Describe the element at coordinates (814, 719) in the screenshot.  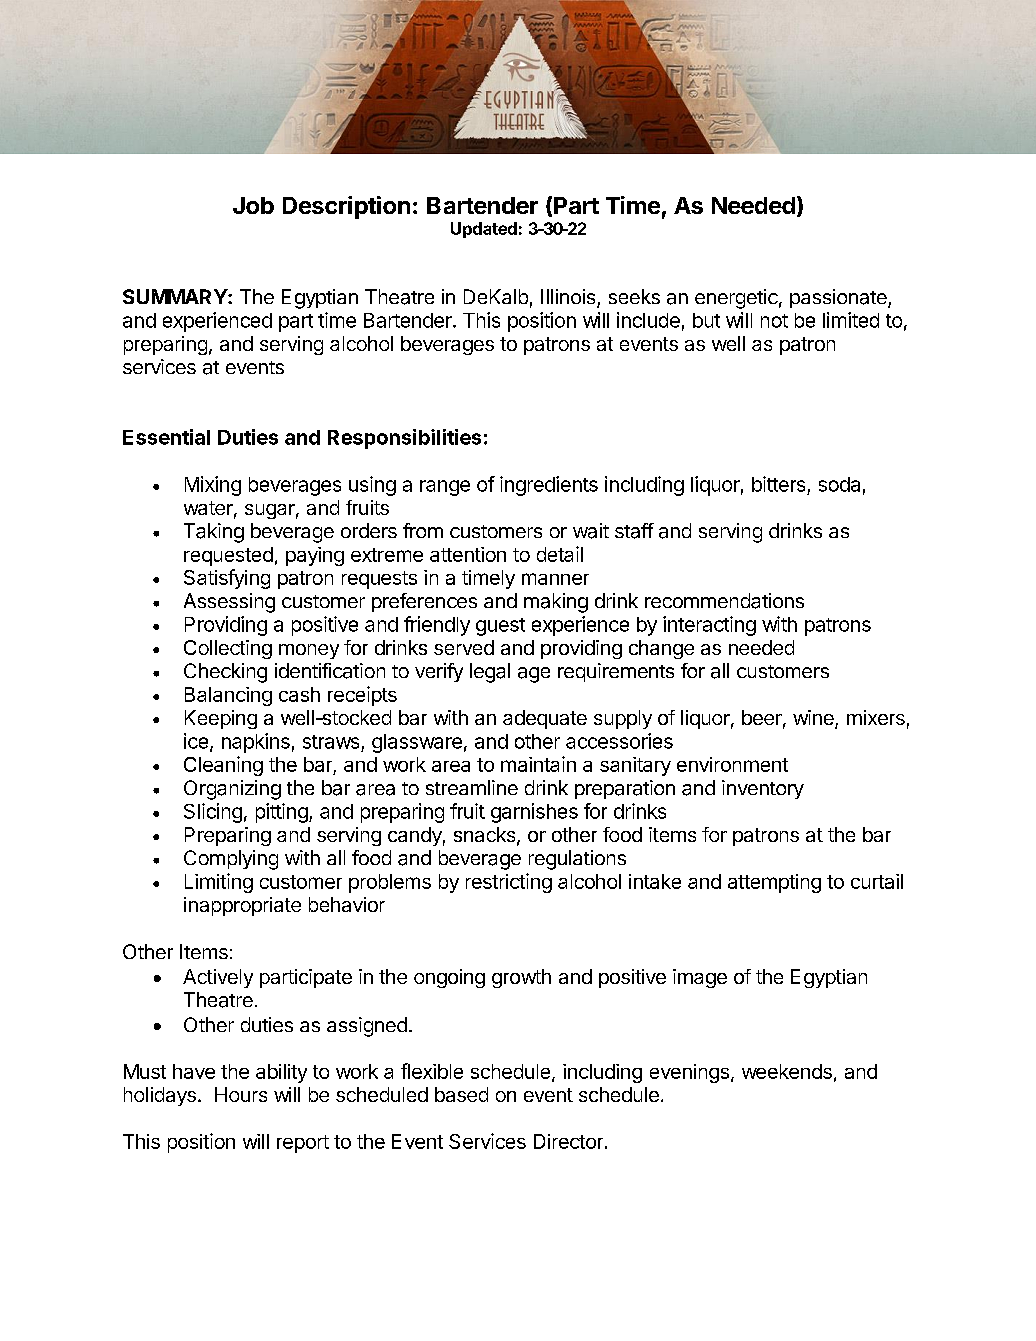
I see `wine` at that location.
